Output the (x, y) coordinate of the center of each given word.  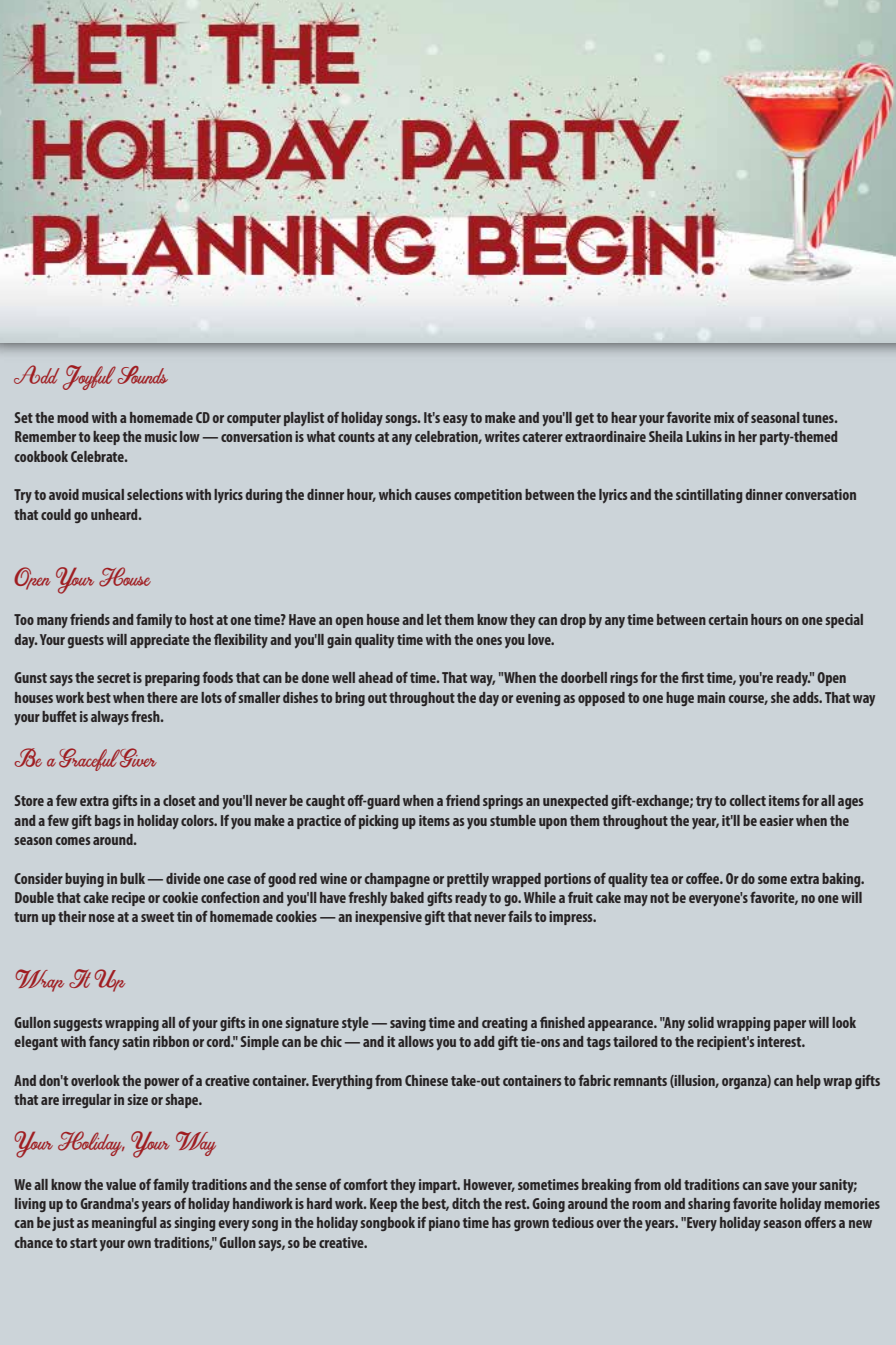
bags (108, 822)
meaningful (124, 1223)
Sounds (143, 375)
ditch (466, 1203)
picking (378, 822)
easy (455, 420)
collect (747, 800)
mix (724, 417)
